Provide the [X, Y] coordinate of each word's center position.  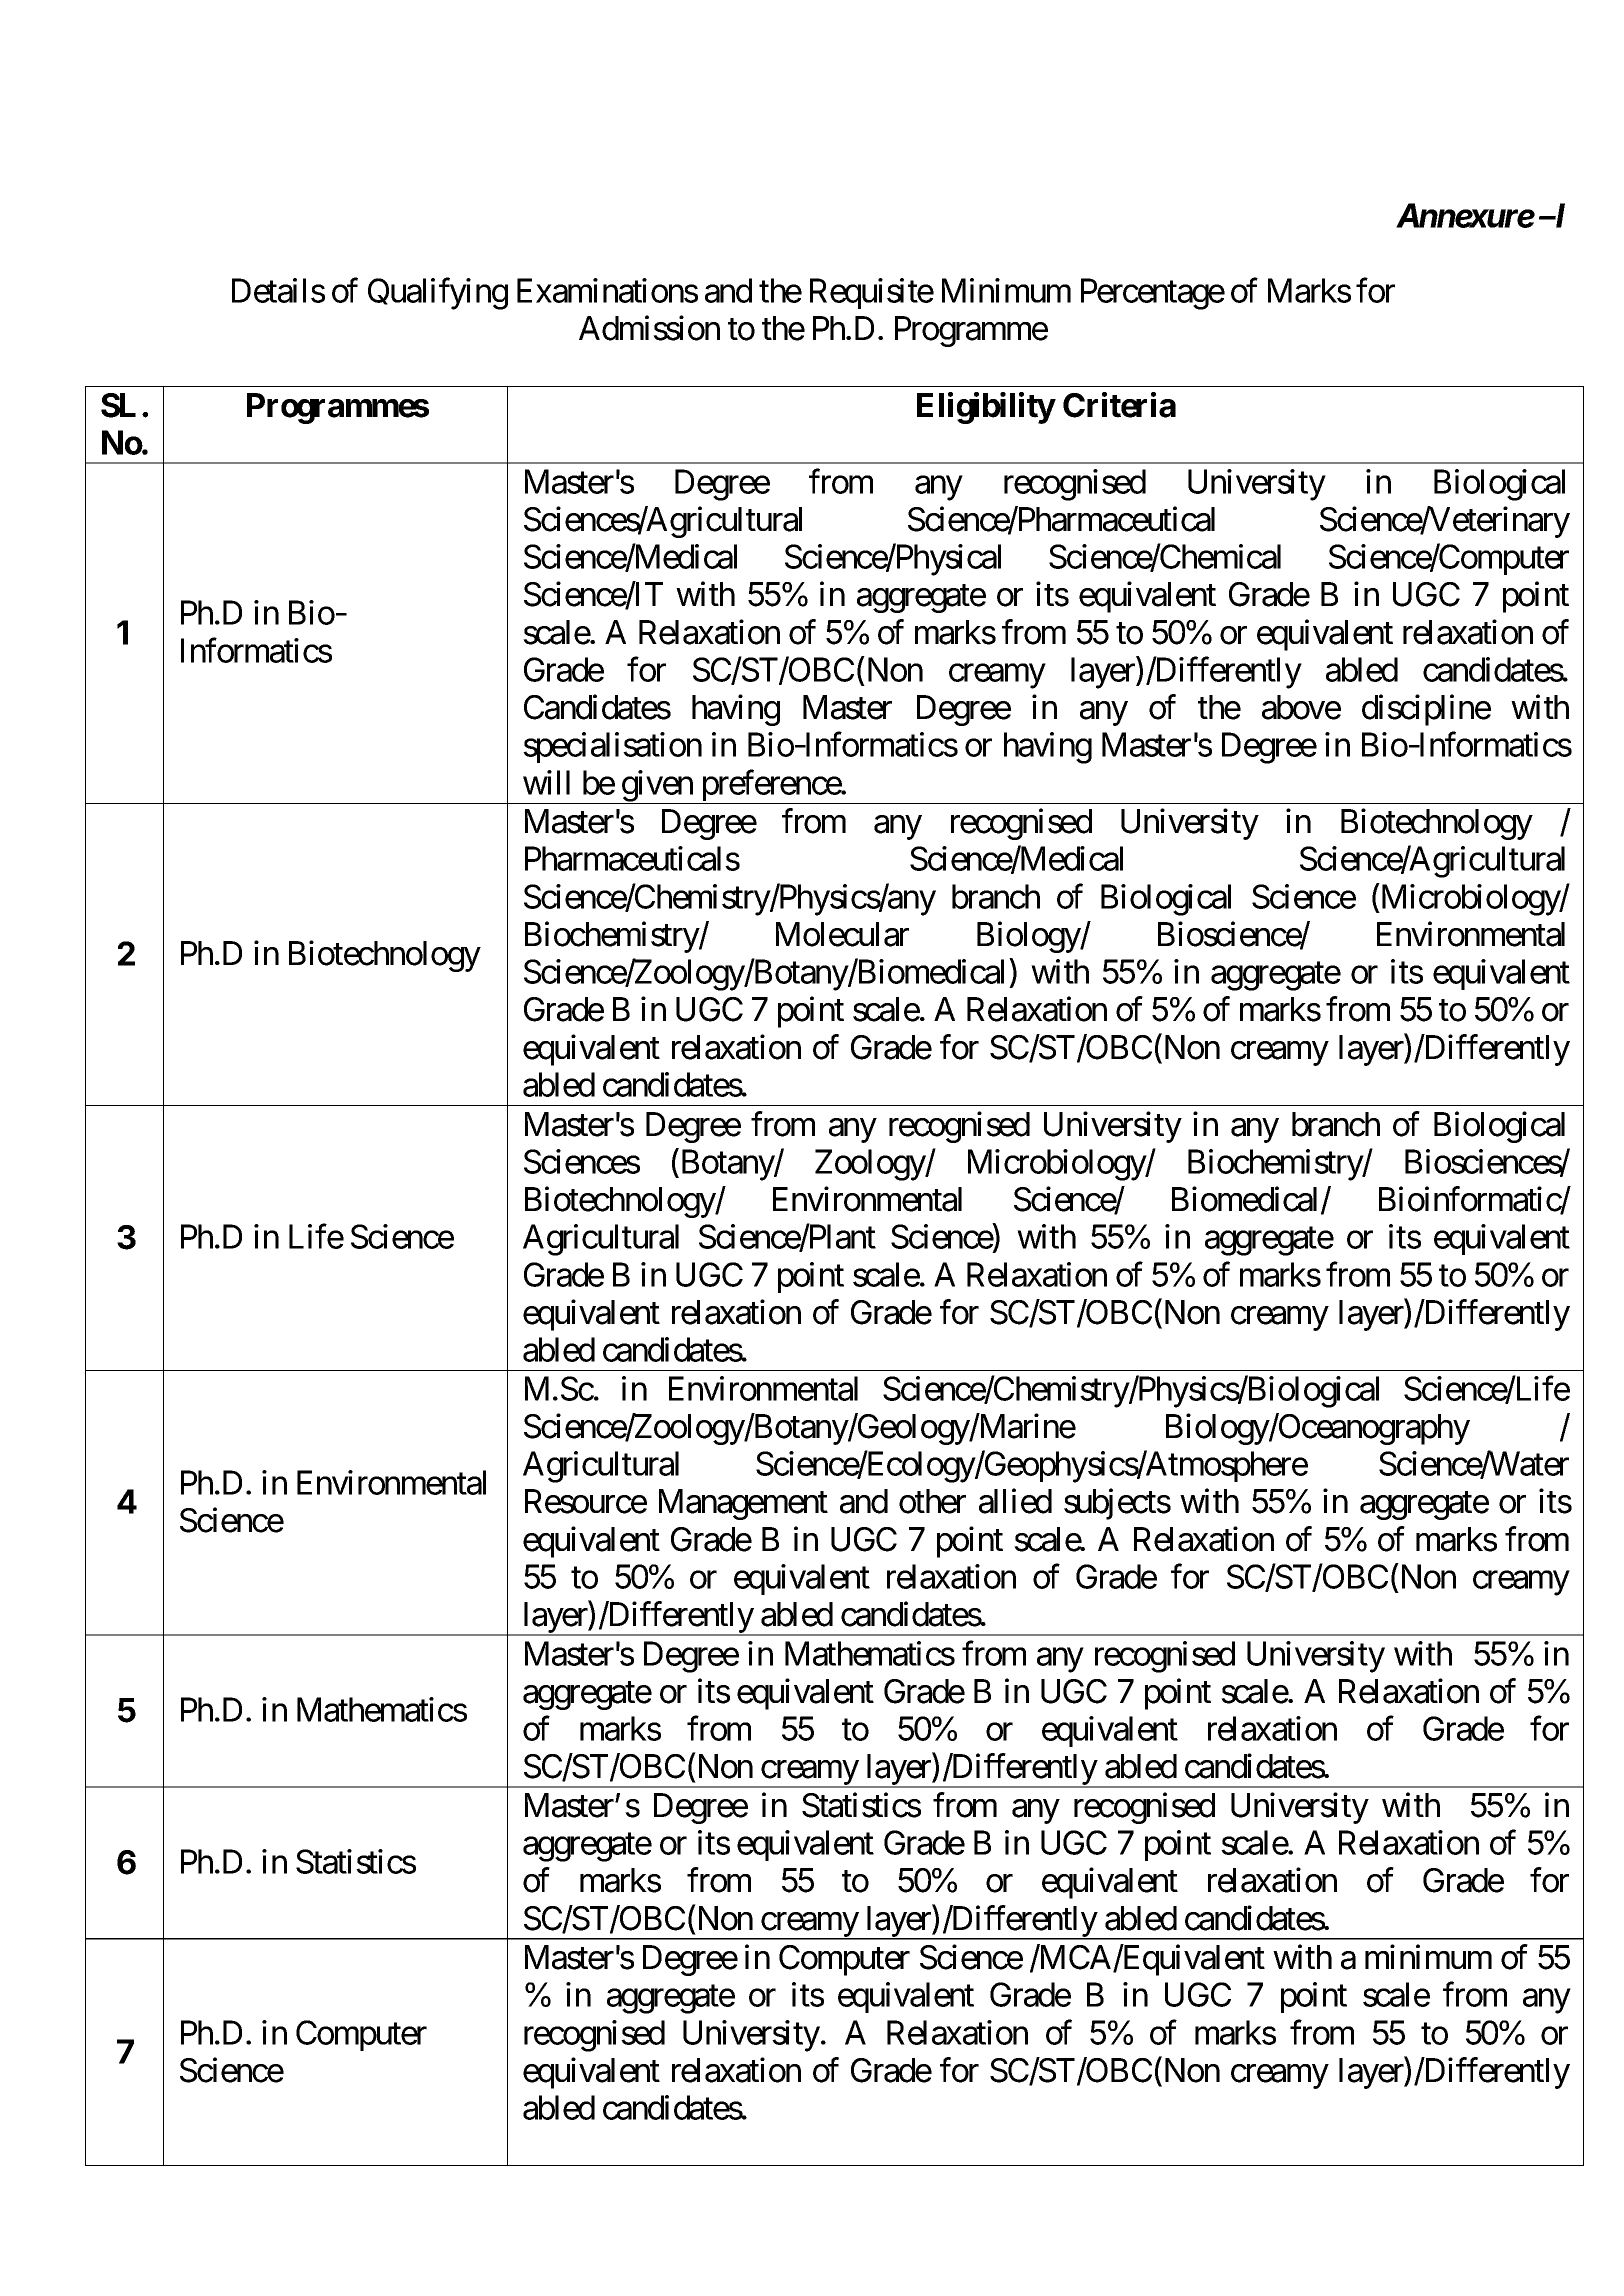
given [657, 787]
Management [743, 1504]
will [546, 782]
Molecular [842, 934]
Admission [649, 328]
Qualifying [438, 294]
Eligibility [986, 408]
